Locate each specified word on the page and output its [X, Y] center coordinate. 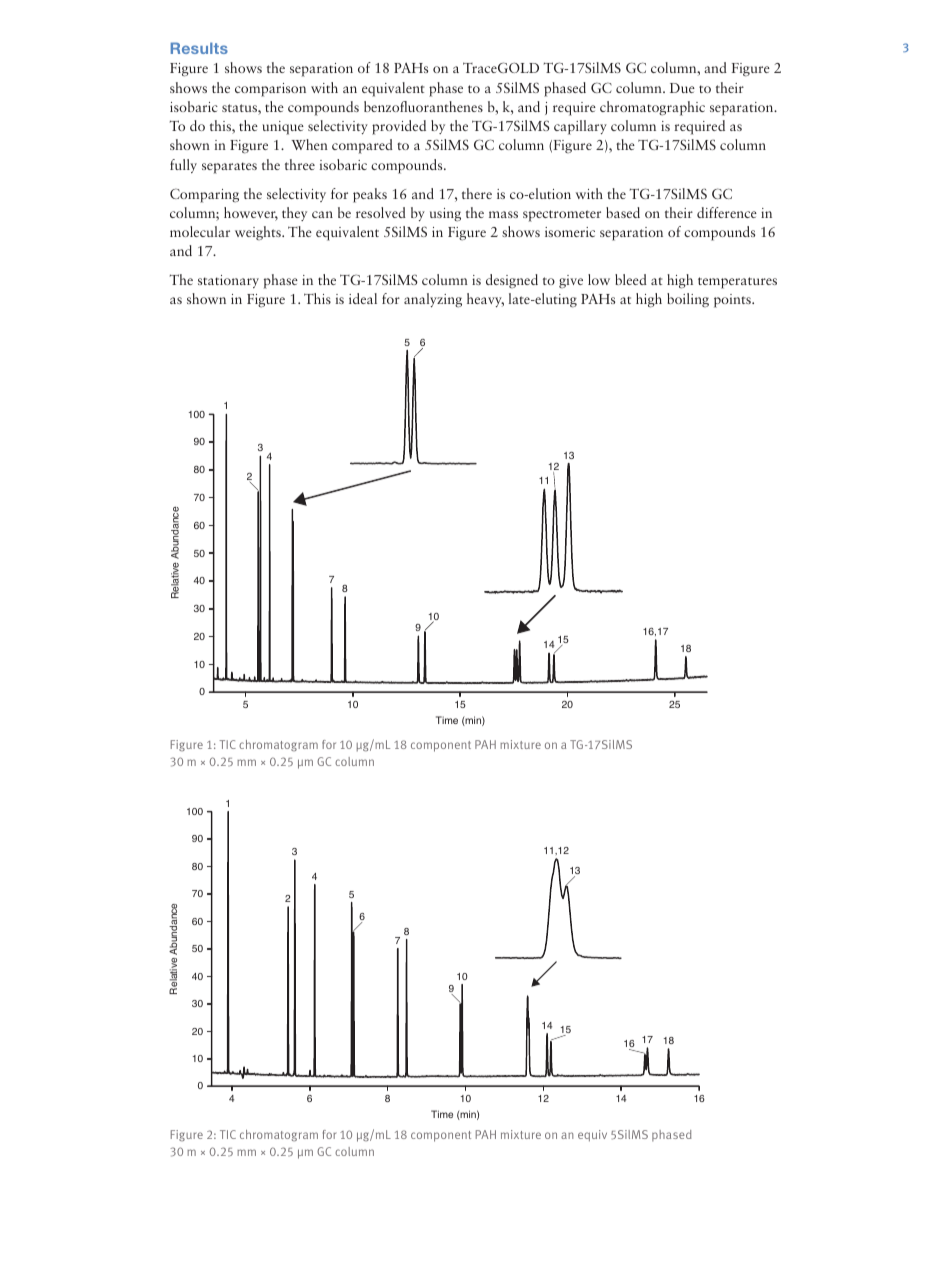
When [309, 144]
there [477, 193]
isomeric [570, 232]
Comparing [204, 195]
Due [682, 88]
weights [259, 233]
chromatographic [652, 108]
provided [399, 127]
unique [283, 128]
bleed [631, 279]
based [623, 212]
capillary [580, 127]
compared [362, 146]
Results [199, 48]
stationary [228, 281]
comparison [270, 90]
